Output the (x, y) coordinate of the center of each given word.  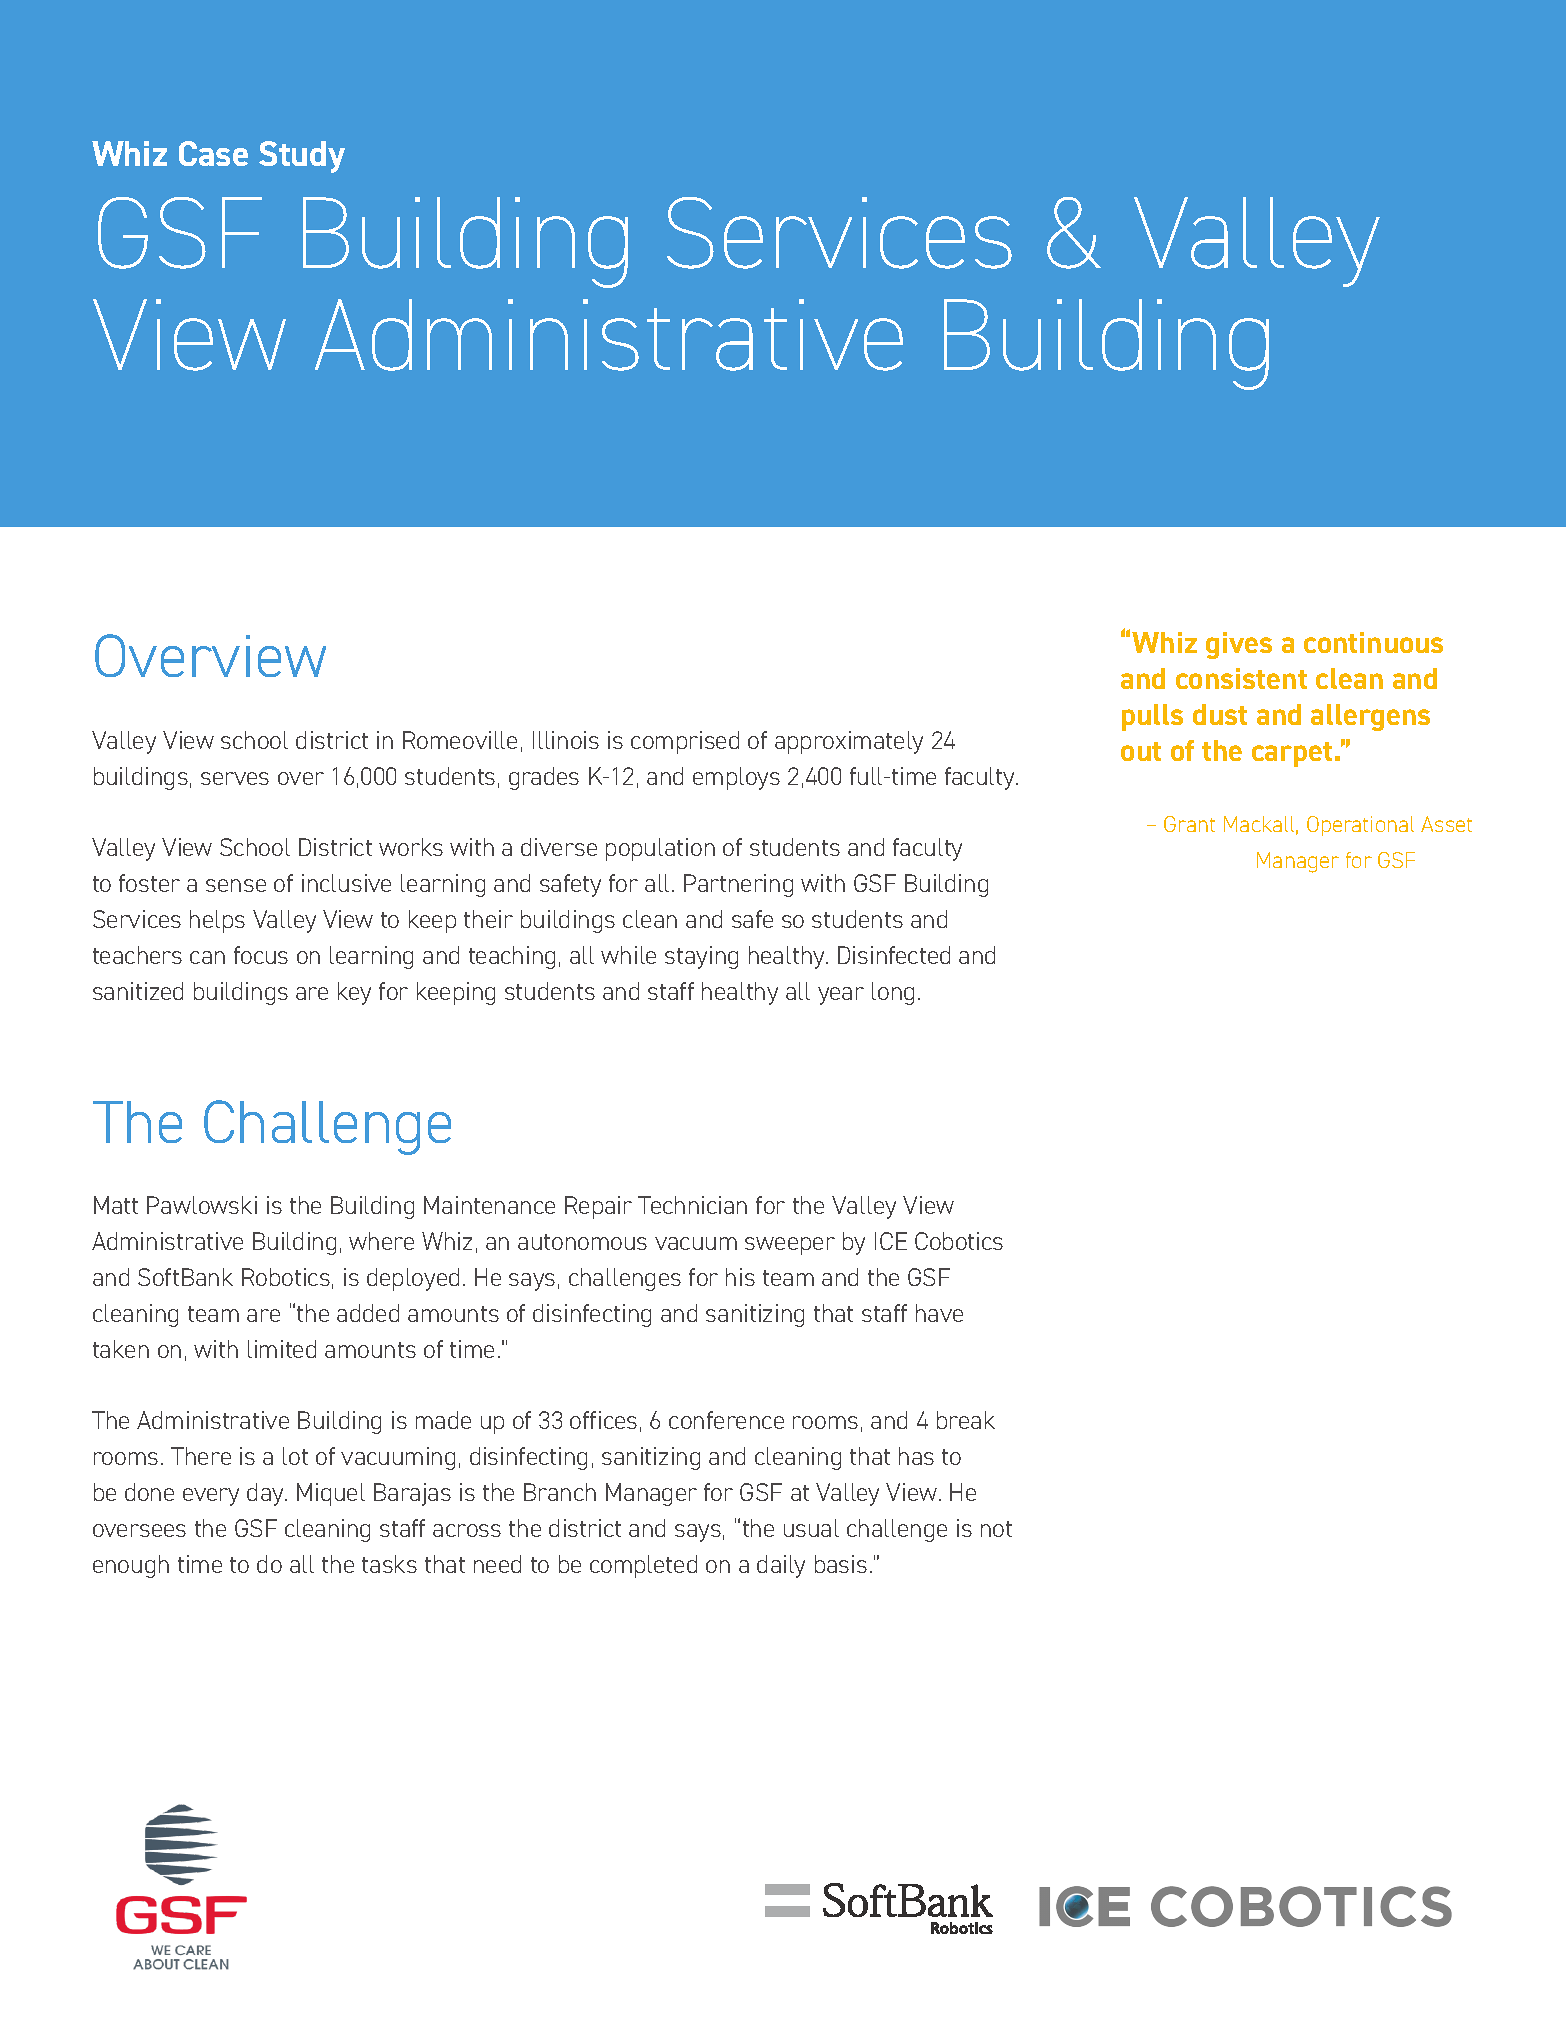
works (411, 847)
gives (1239, 645)
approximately (849, 742)
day (266, 1494)
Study (302, 157)
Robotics (286, 1277)
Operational (1360, 826)
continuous (1373, 642)
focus (261, 955)
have (939, 1313)
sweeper (790, 1246)
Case (213, 153)
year (841, 996)
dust (1220, 714)
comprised (685, 742)
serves (235, 778)
